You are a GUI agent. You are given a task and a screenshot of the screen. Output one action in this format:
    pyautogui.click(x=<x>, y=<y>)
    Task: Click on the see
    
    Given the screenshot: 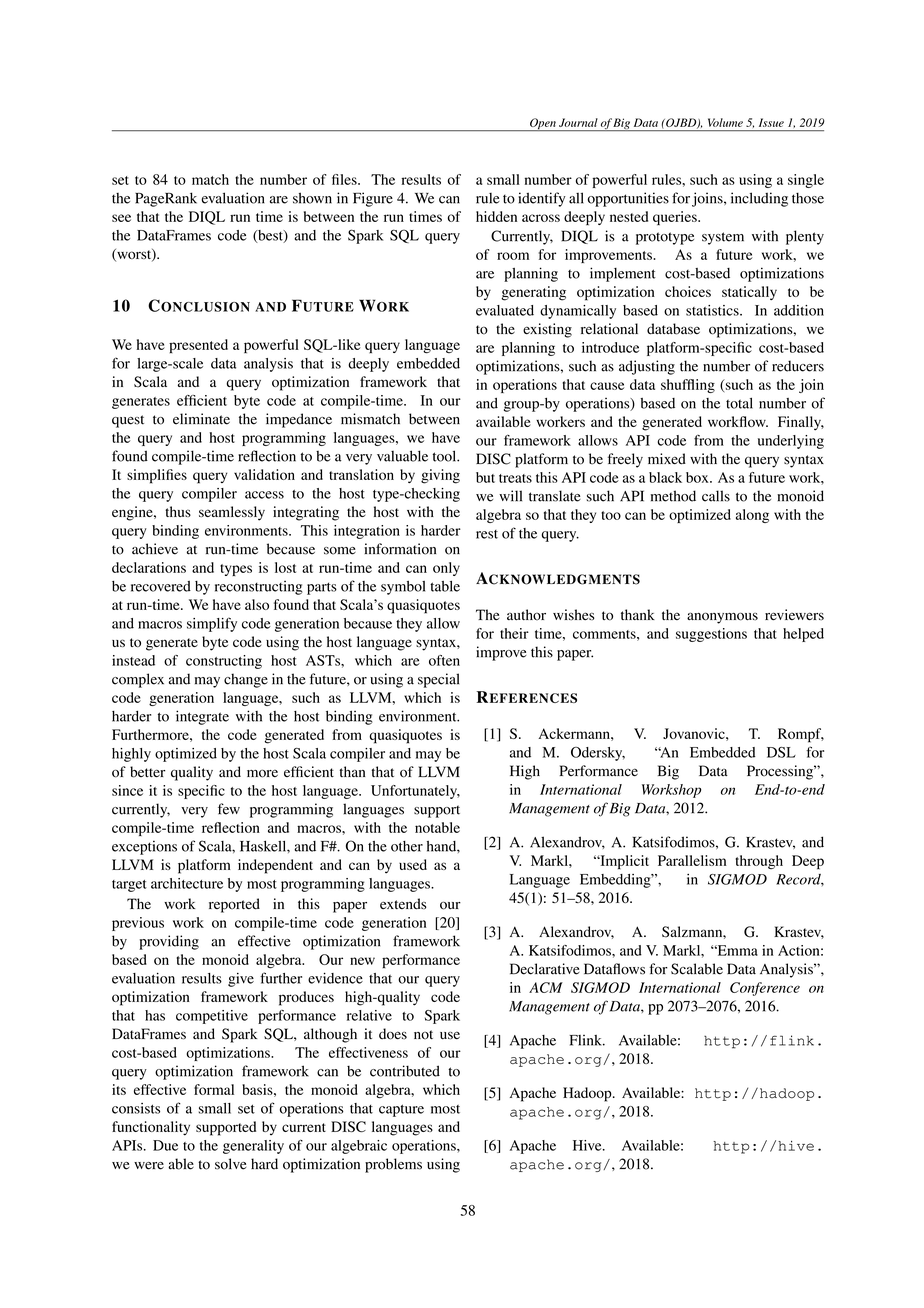 What is the action you would take?
    pyautogui.click(x=121, y=218)
